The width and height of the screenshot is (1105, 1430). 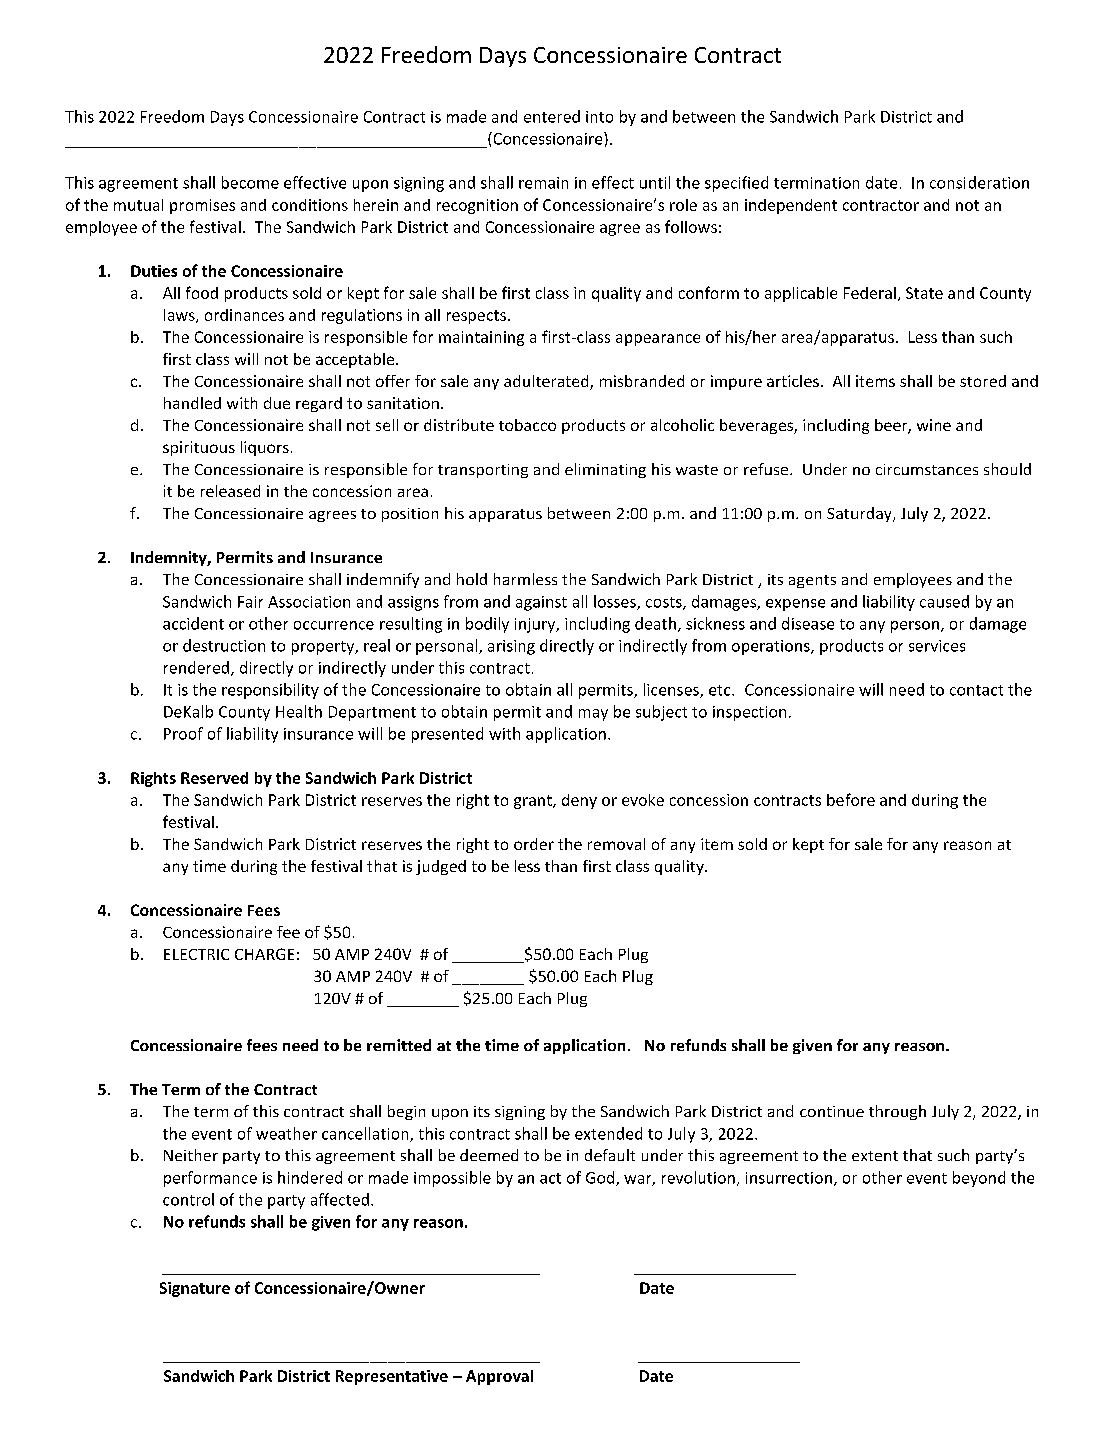 What do you see at coordinates (593, 715) in the screenshot?
I see `may` at bounding box center [593, 715].
